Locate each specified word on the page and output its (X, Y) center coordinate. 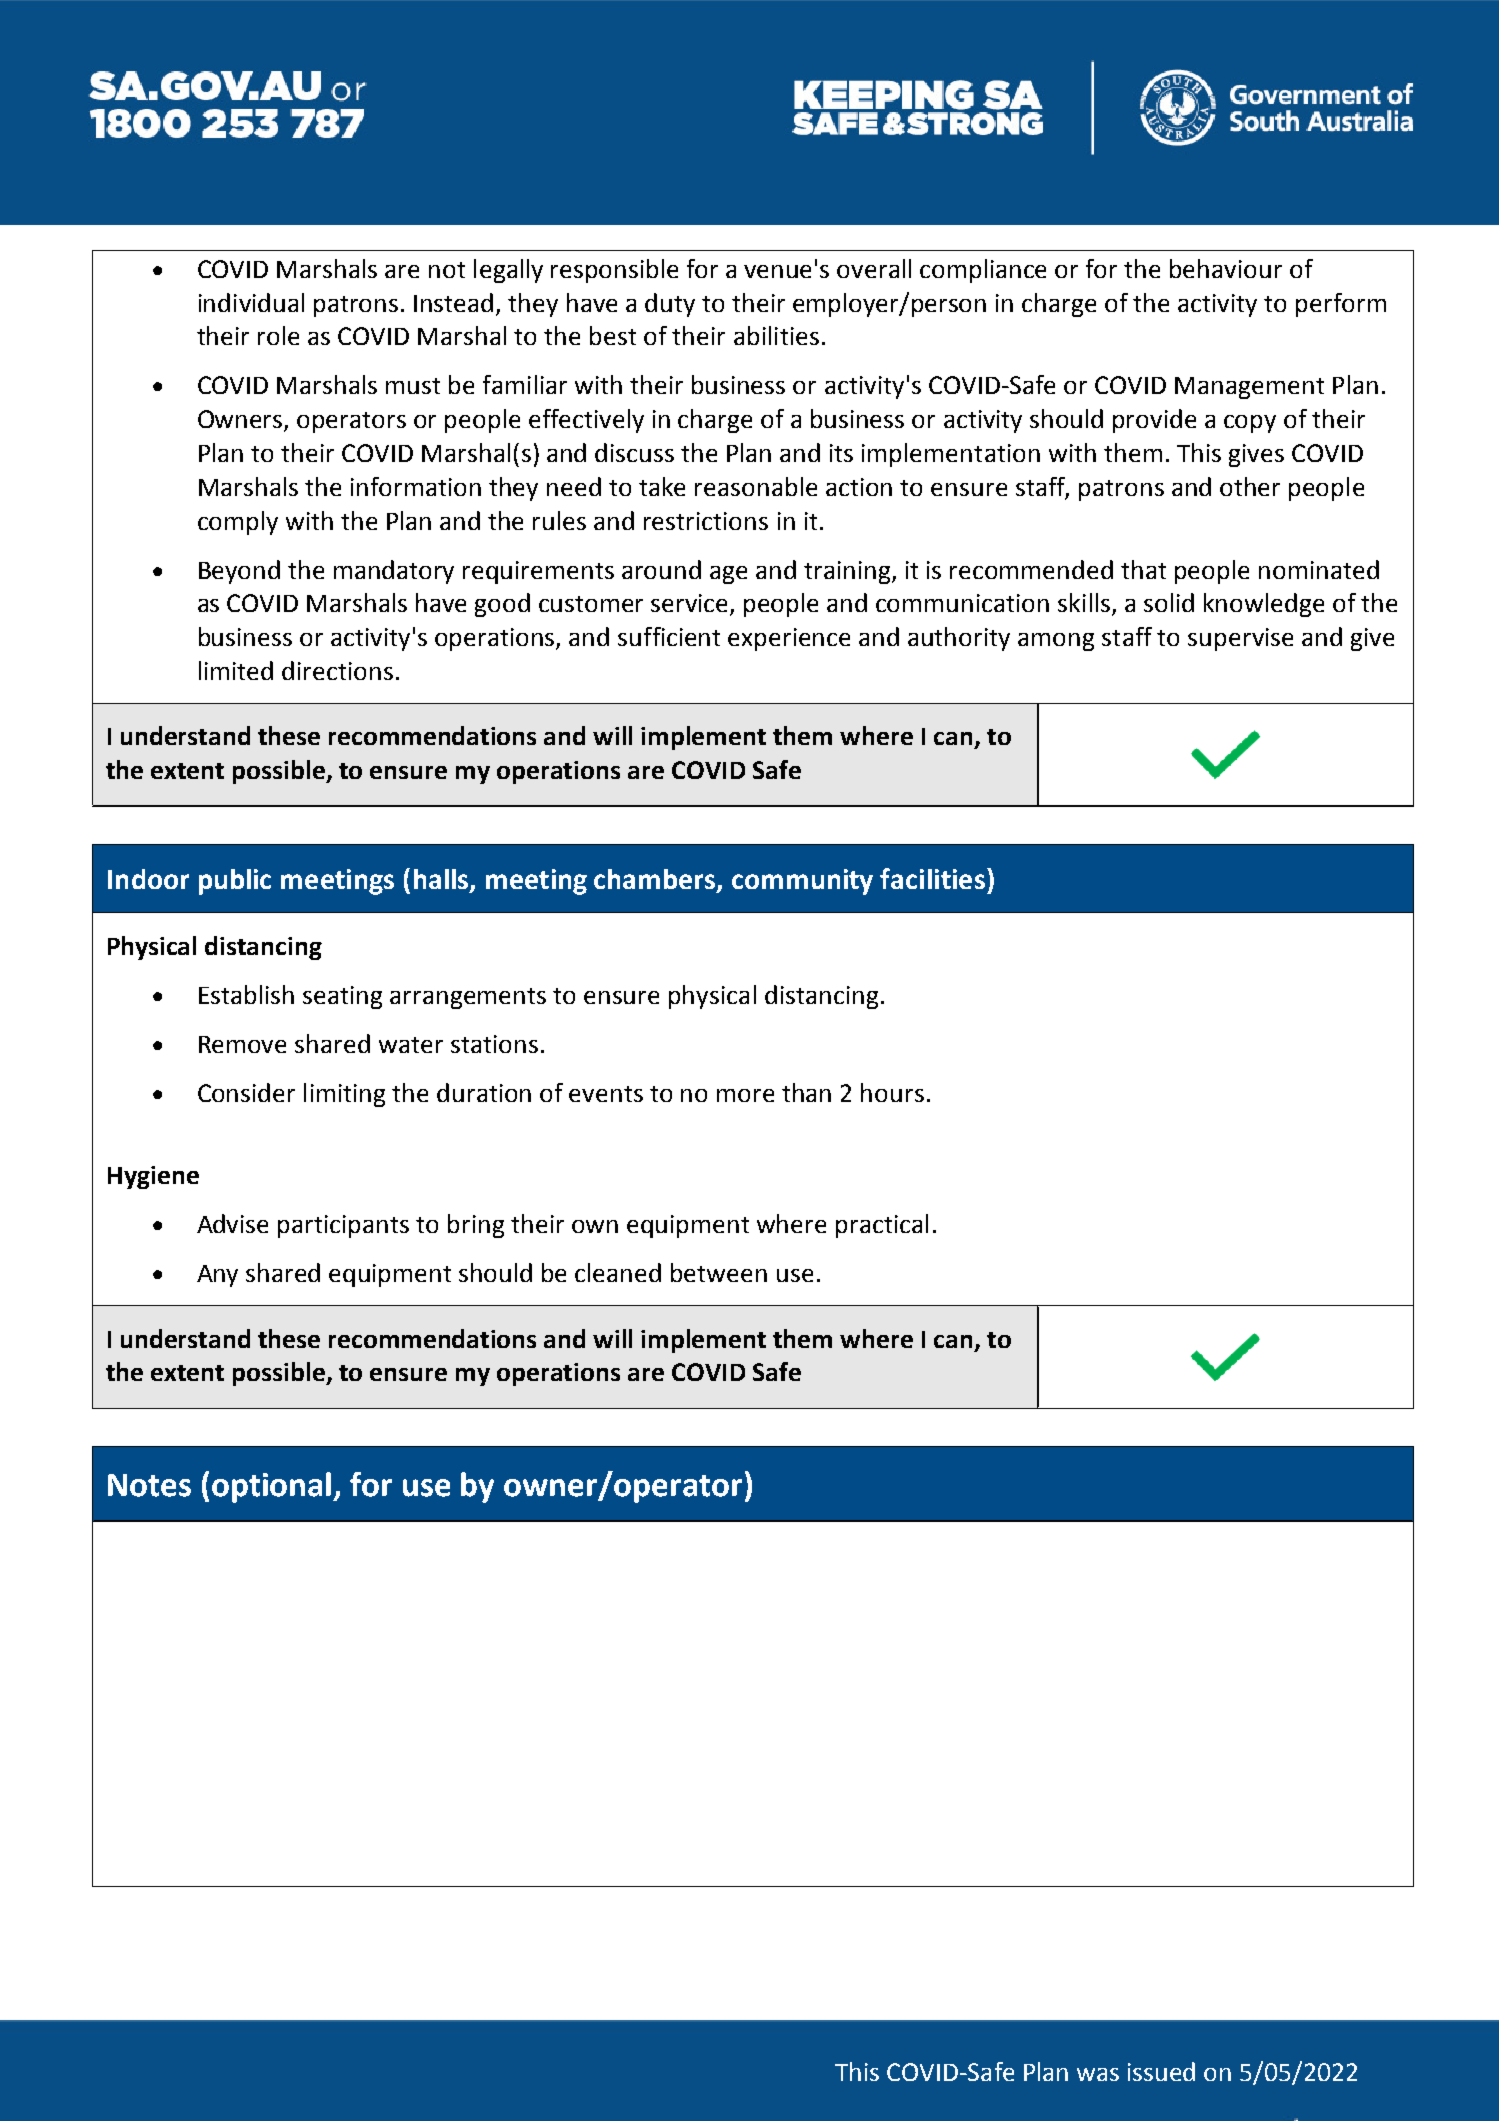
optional (273, 1487)
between (719, 1272)
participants (343, 1226)
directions (337, 670)
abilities (776, 335)
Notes (149, 1485)
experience (789, 639)
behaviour (1226, 268)
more (745, 1095)
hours (892, 1092)
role (278, 335)
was (1098, 2074)
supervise (1240, 639)
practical (882, 1226)
